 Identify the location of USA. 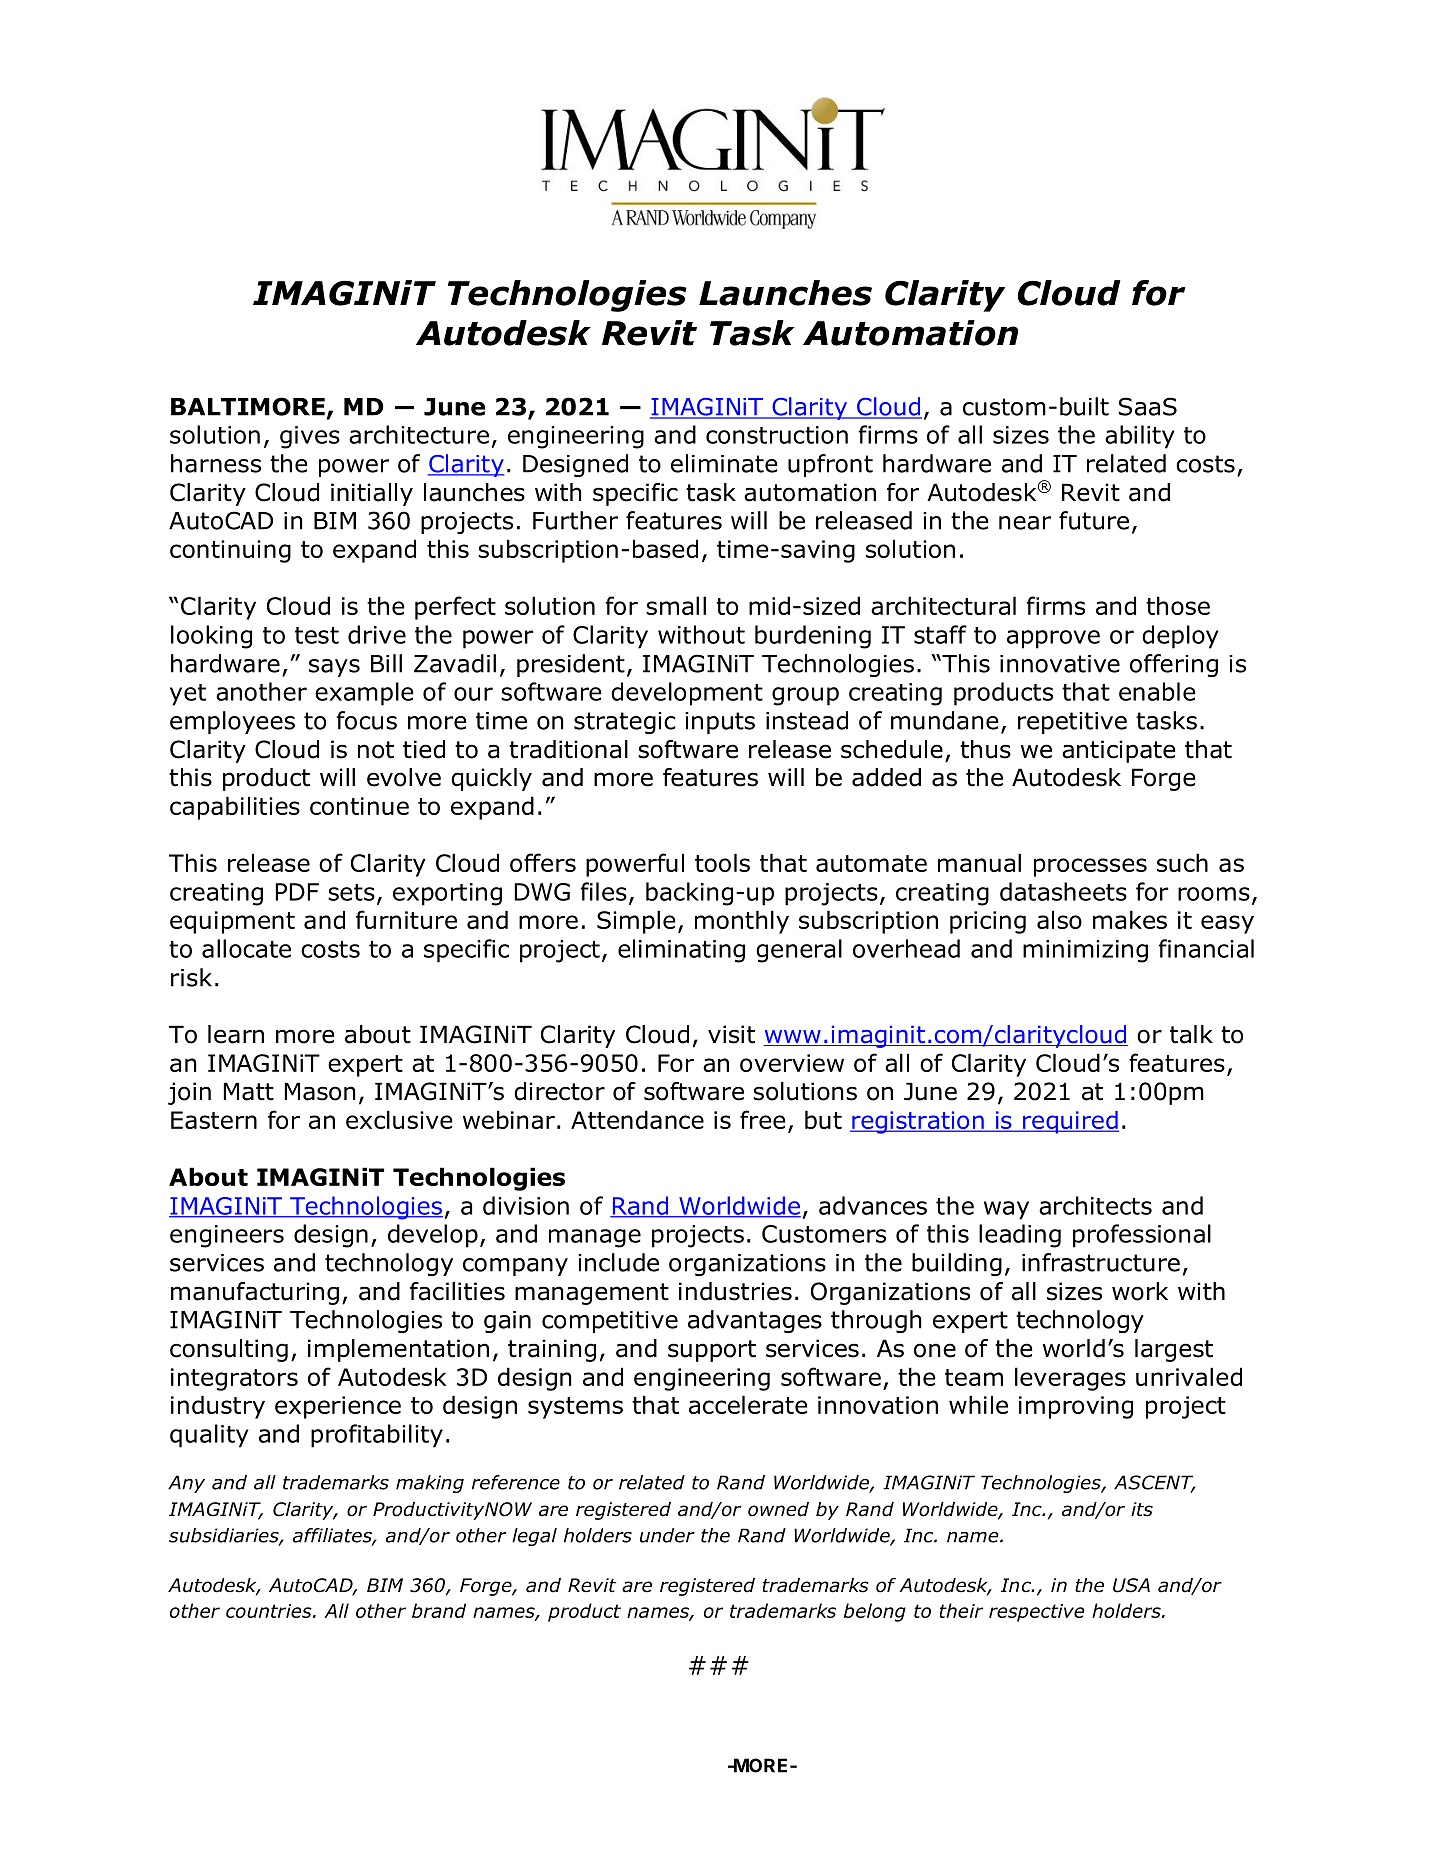
(1131, 1585).
